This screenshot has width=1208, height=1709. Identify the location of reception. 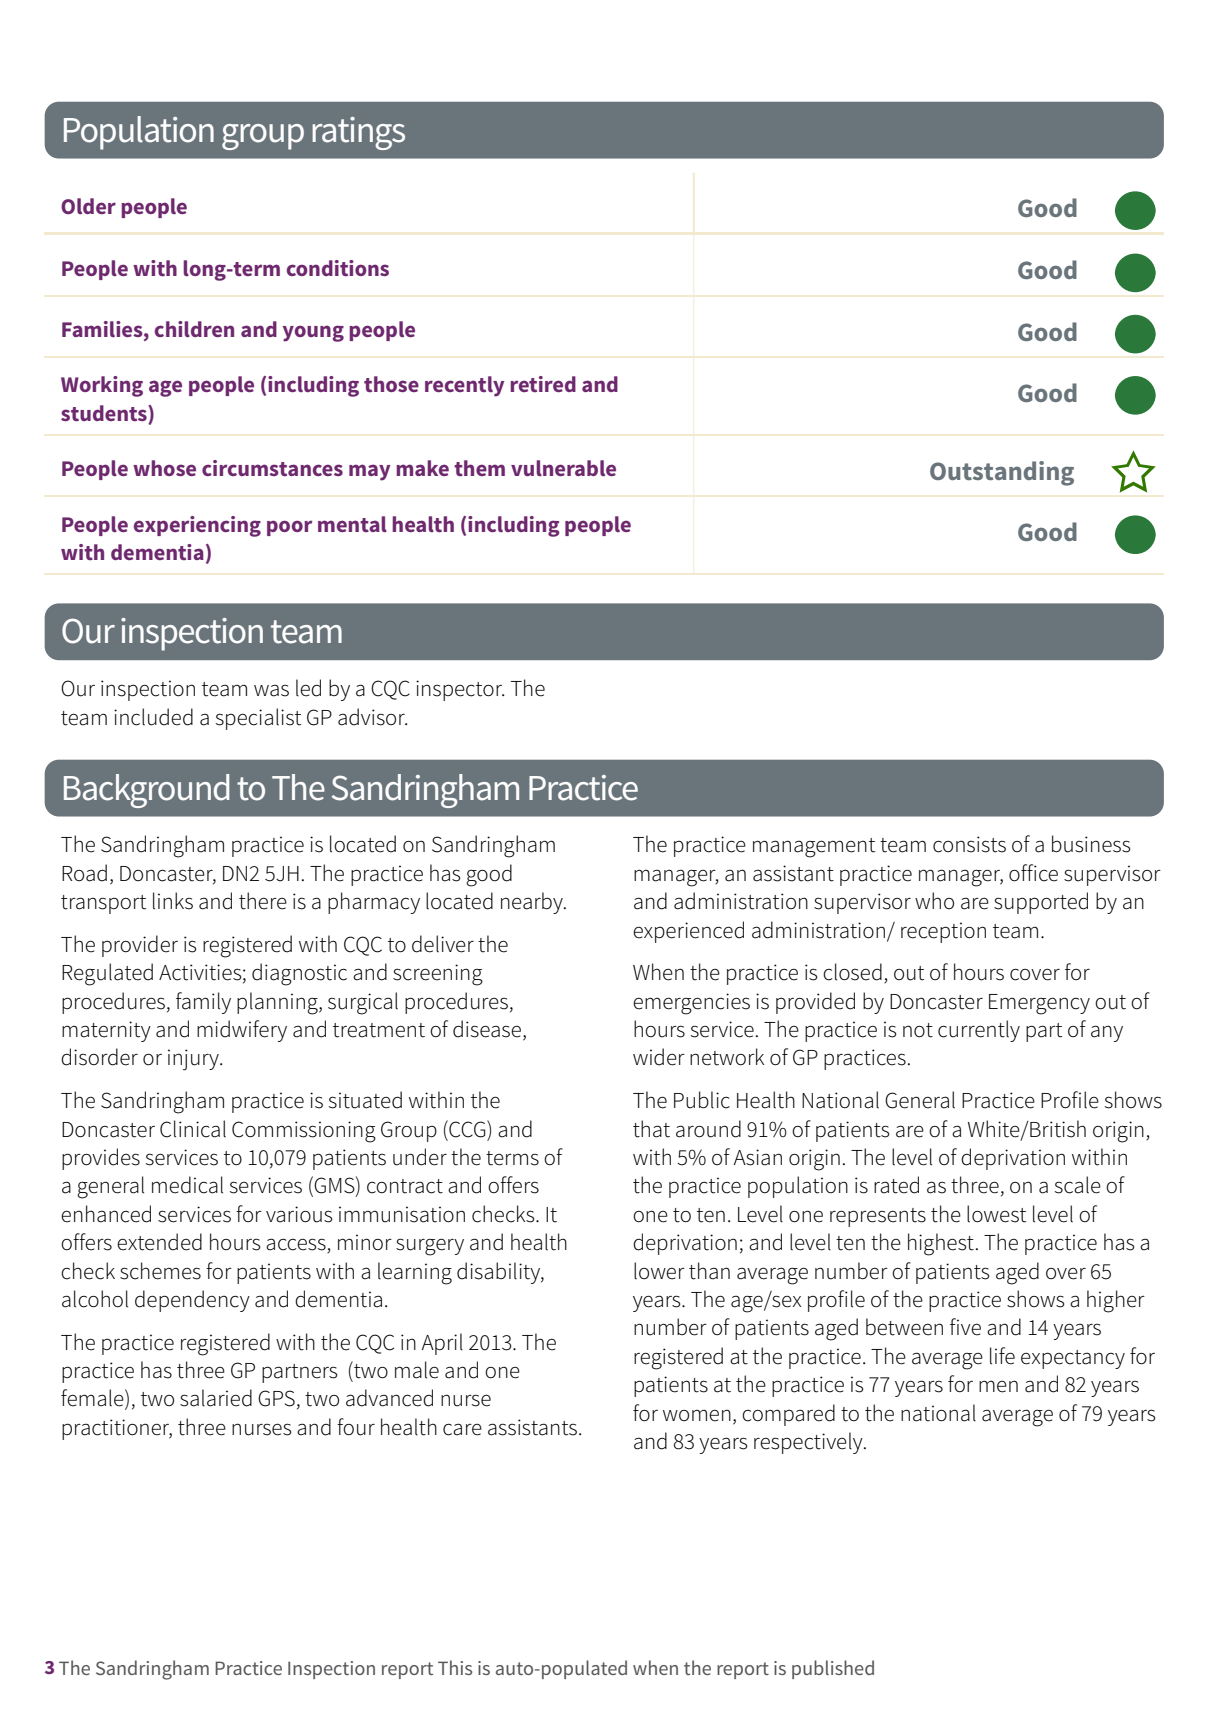
(943, 932).
